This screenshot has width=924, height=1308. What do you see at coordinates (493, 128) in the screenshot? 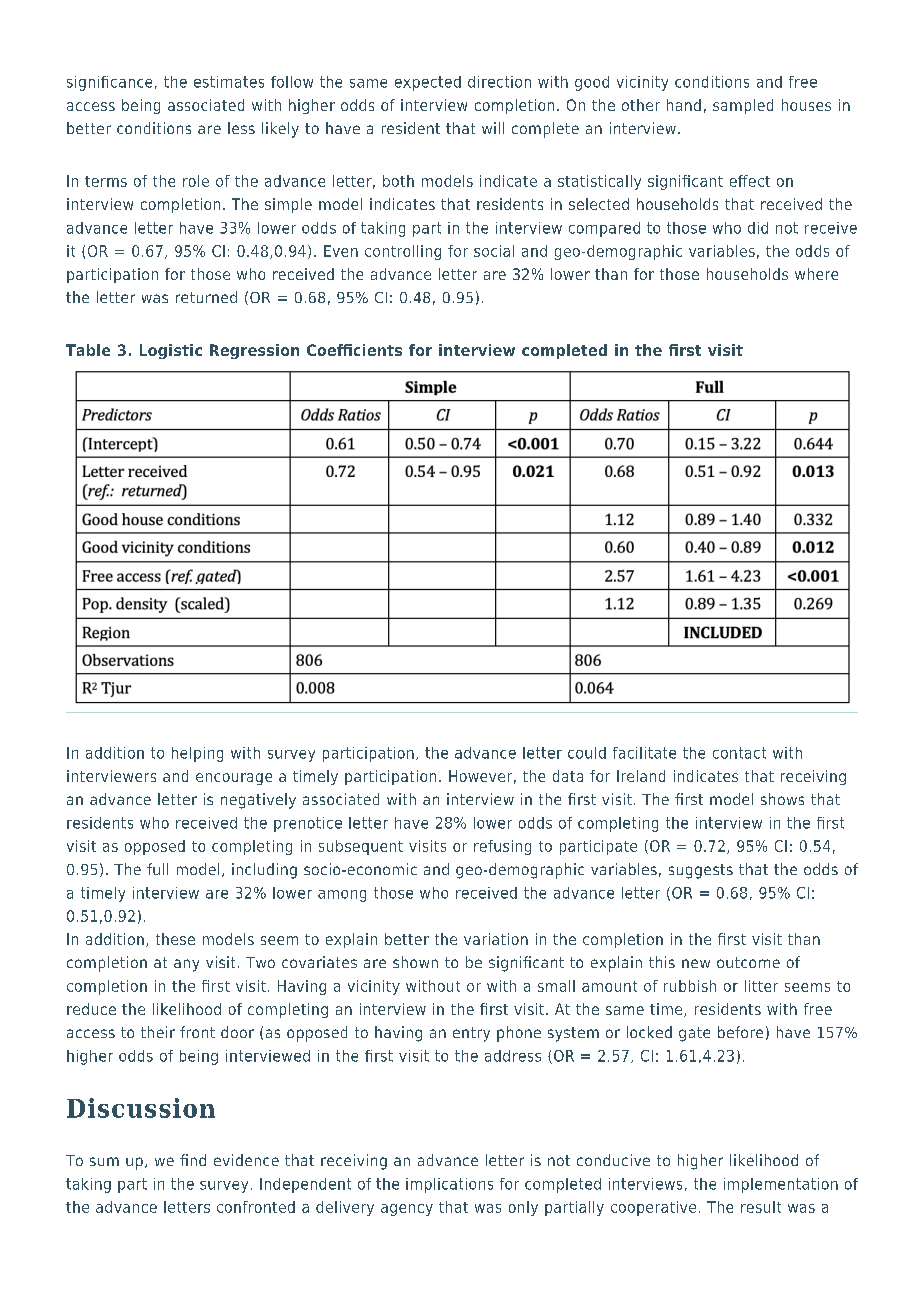
I see `will` at bounding box center [493, 128].
